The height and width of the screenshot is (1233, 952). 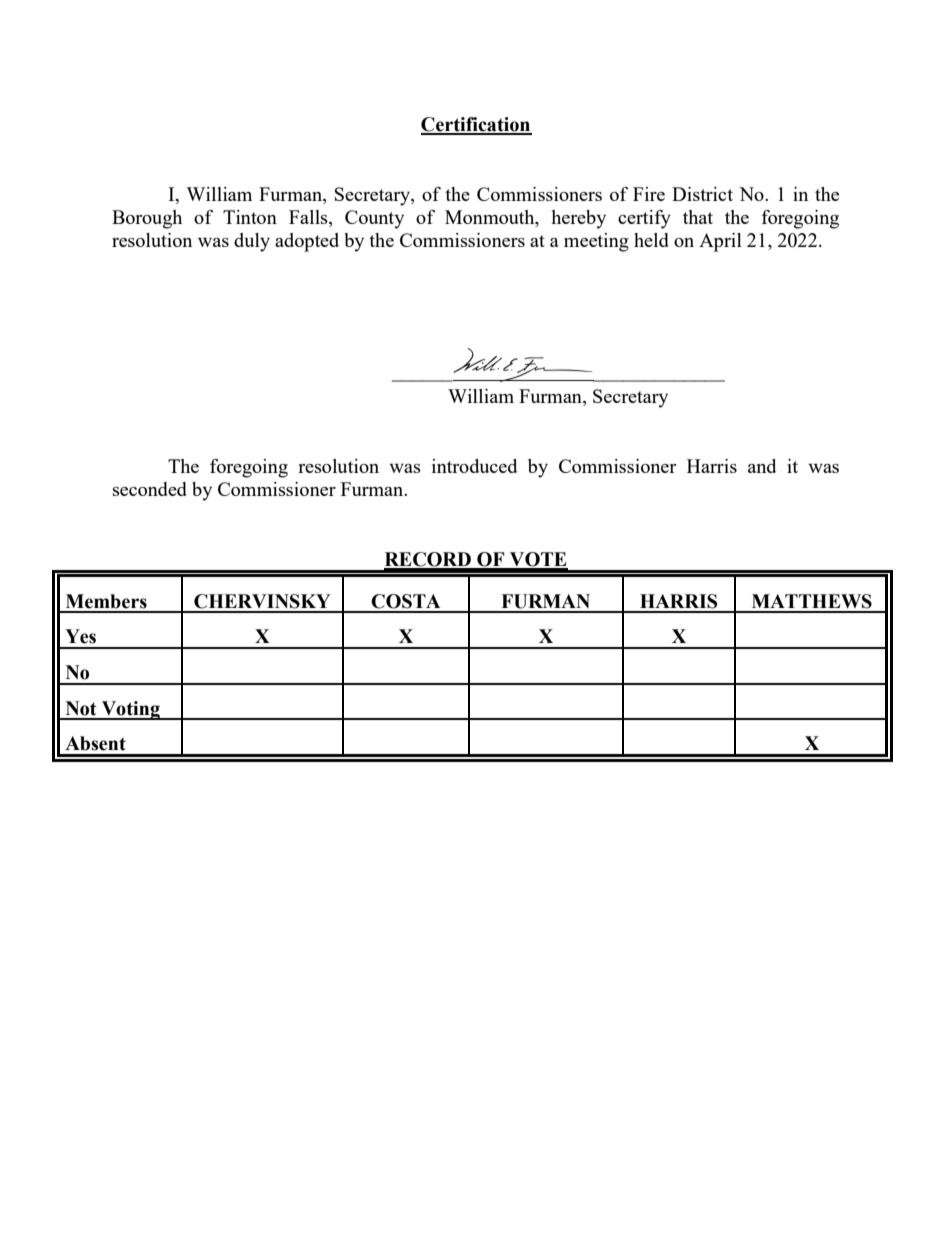 What do you see at coordinates (762, 466) in the screenshot?
I see `and` at bounding box center [762, 466].
